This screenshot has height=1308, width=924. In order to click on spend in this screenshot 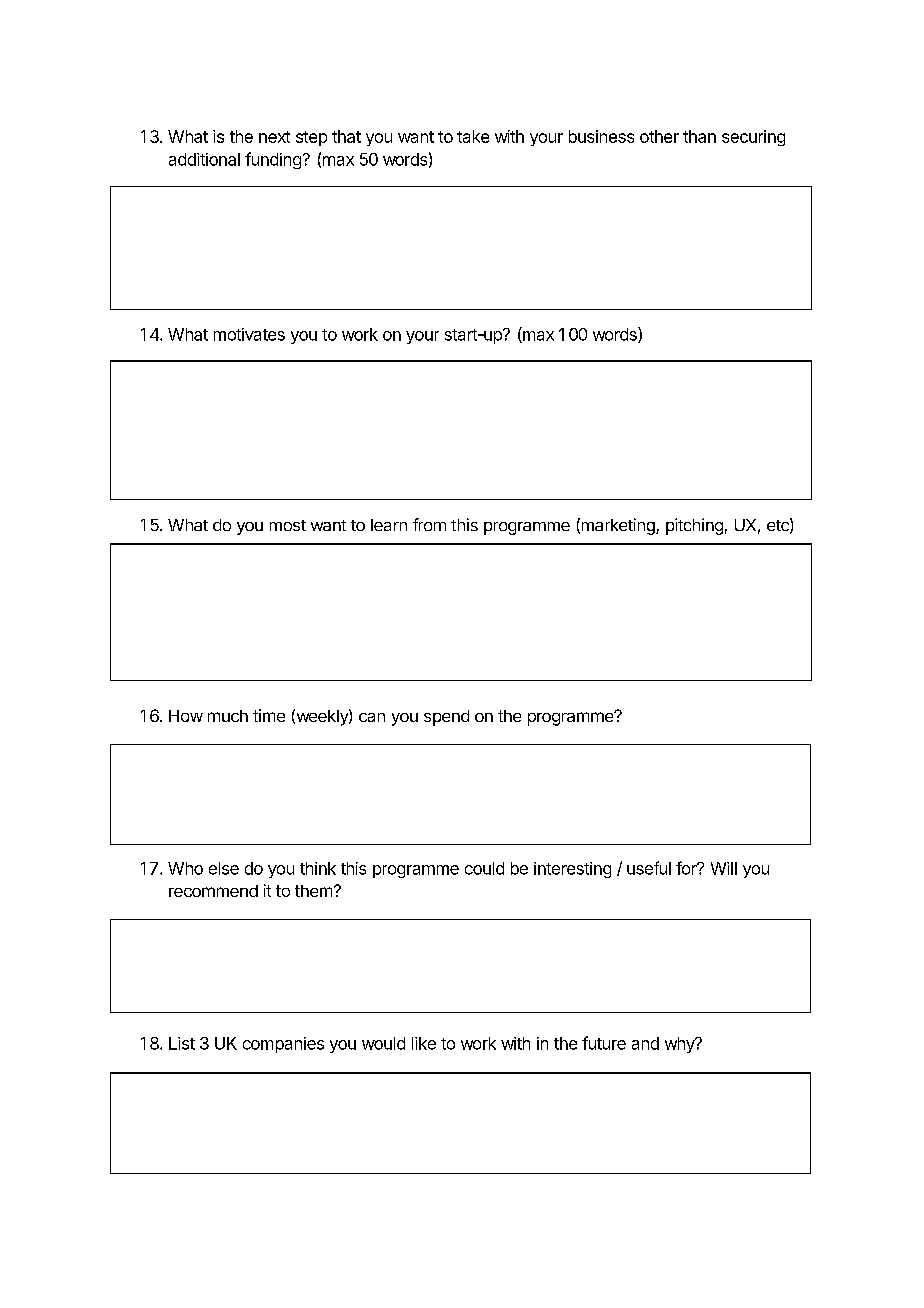, I will do `click(446, 718)`.
